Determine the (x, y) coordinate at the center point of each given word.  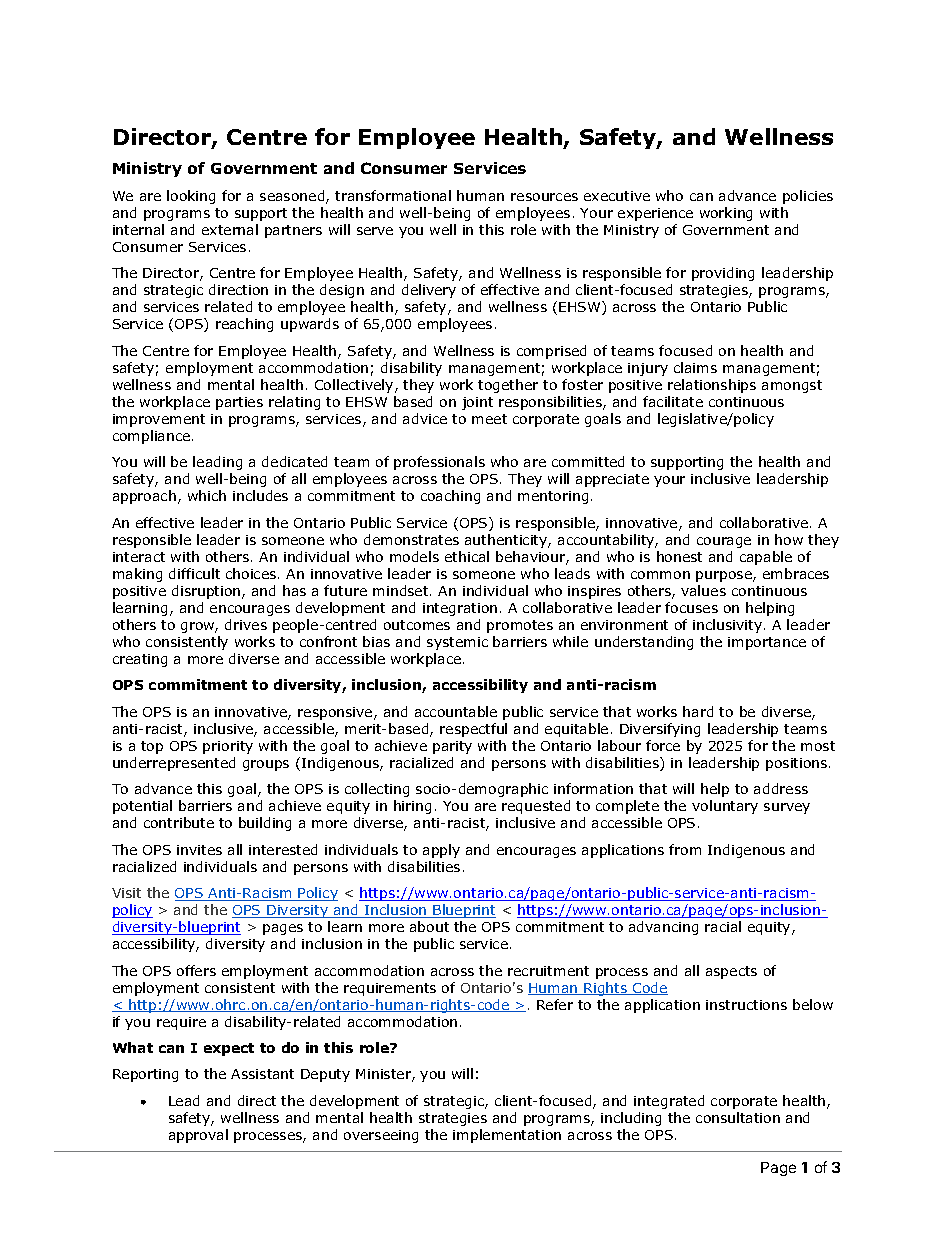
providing (723, 274)
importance (767, 643)
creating (140, 660)
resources (544, 197)
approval (198, 1136)
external (230, 229)
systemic (457, 643)
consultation (738, 1117)
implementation (507, 1136)
